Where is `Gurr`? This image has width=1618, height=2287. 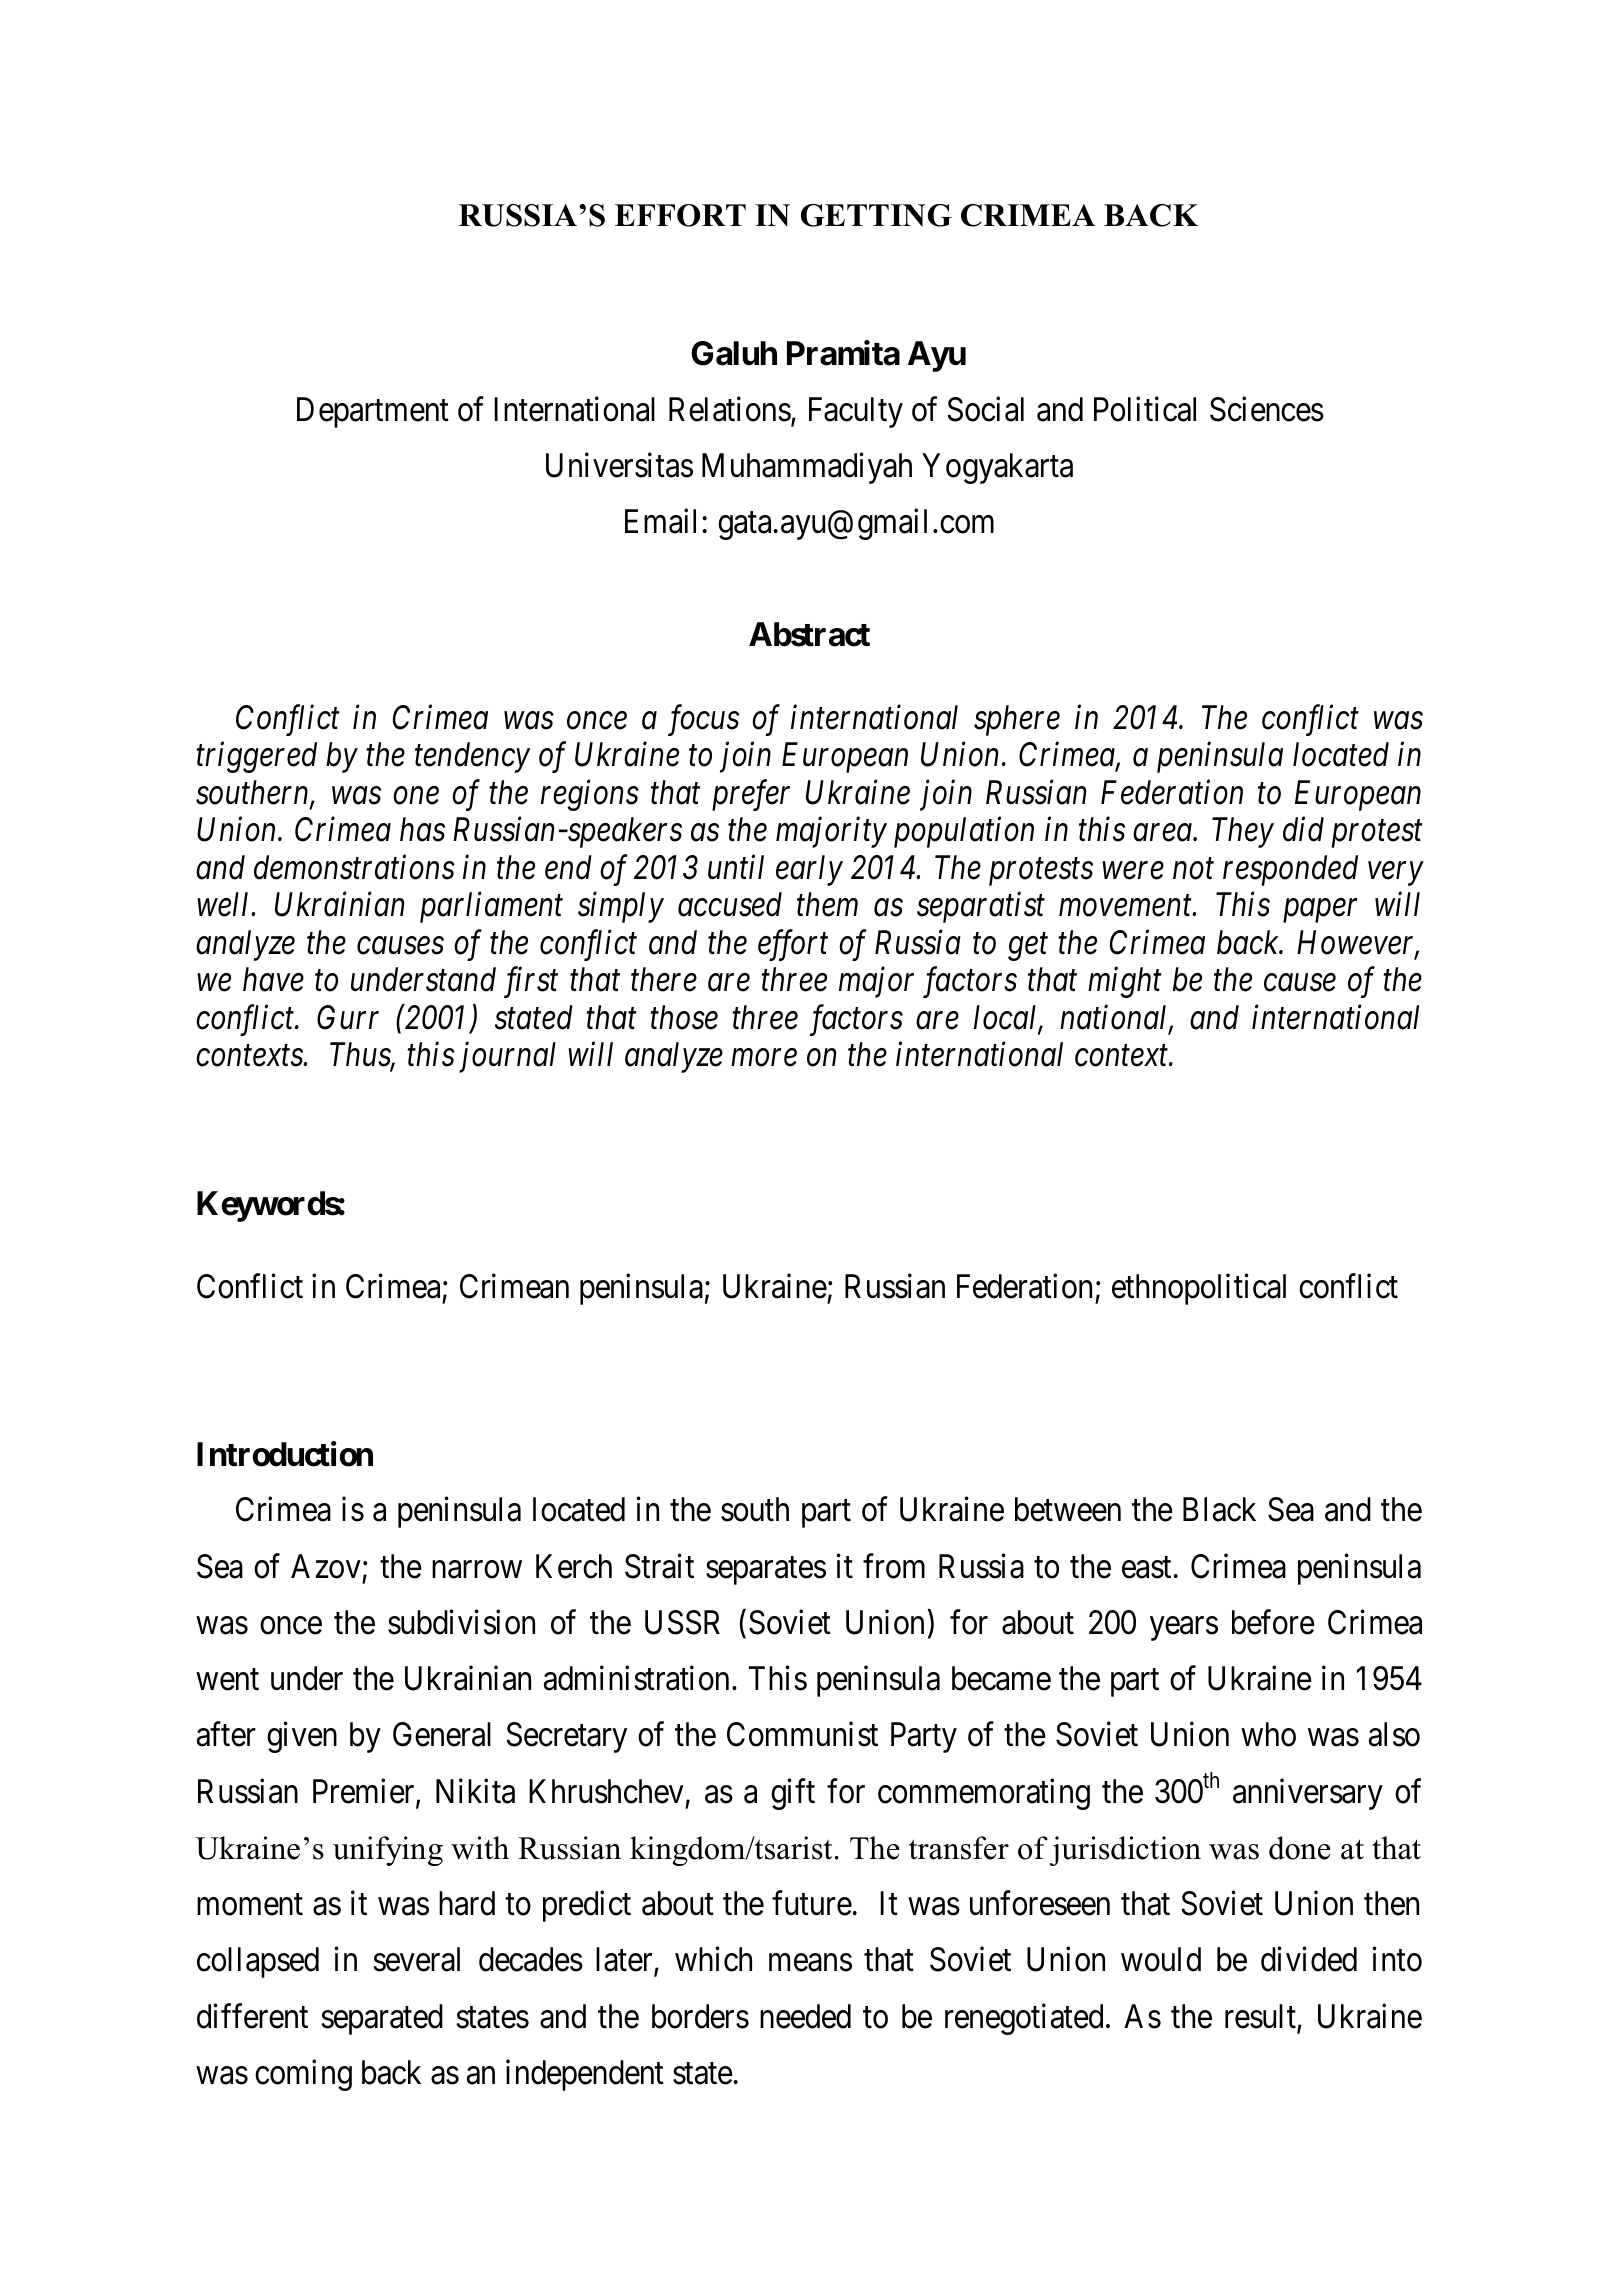 Gurr is located at coordinates (348, 1017).
